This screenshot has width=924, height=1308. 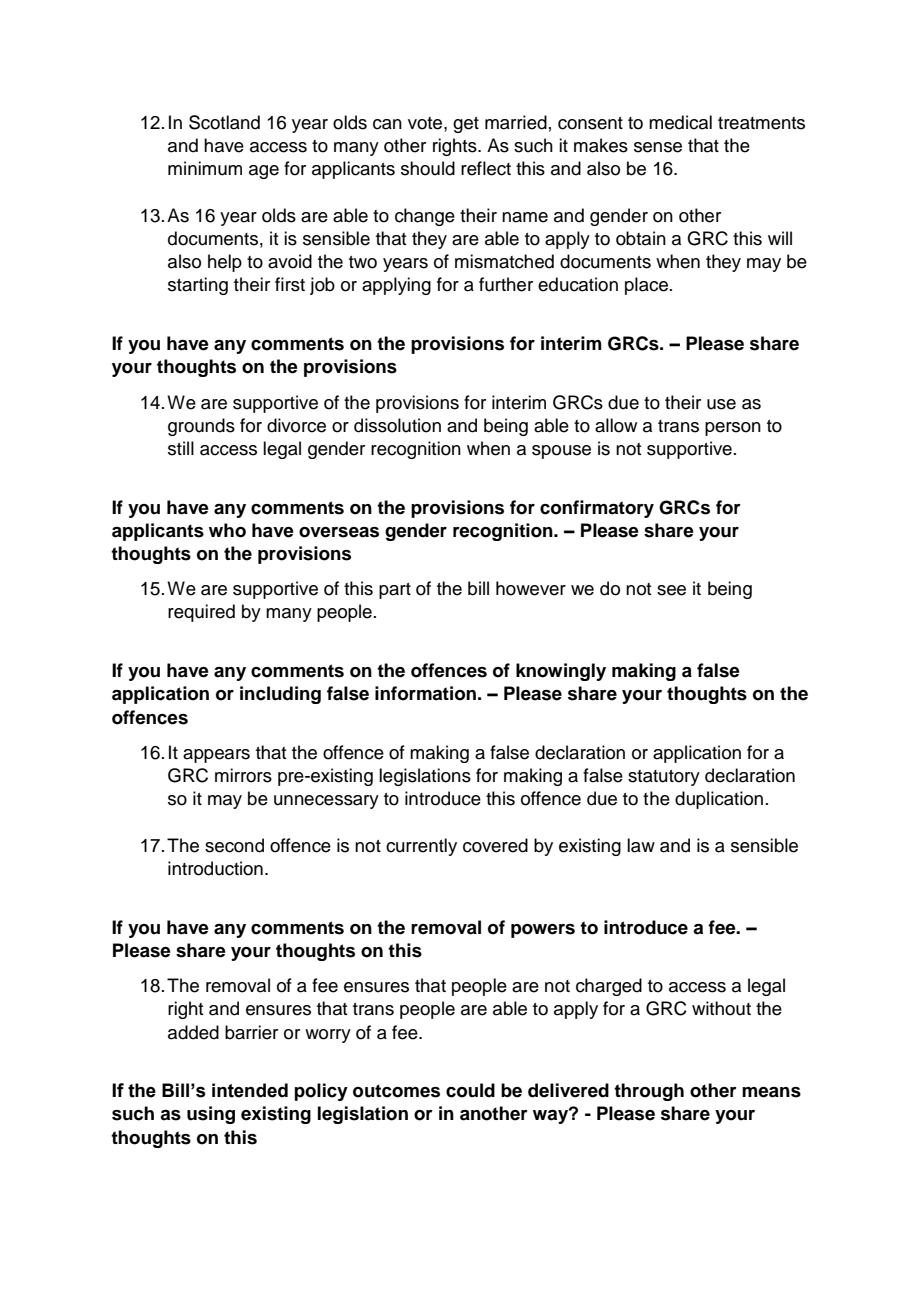 What do you see at coordinates (531, 588) in the screenshot?
I see `however` at bounding box center [531, 588].
